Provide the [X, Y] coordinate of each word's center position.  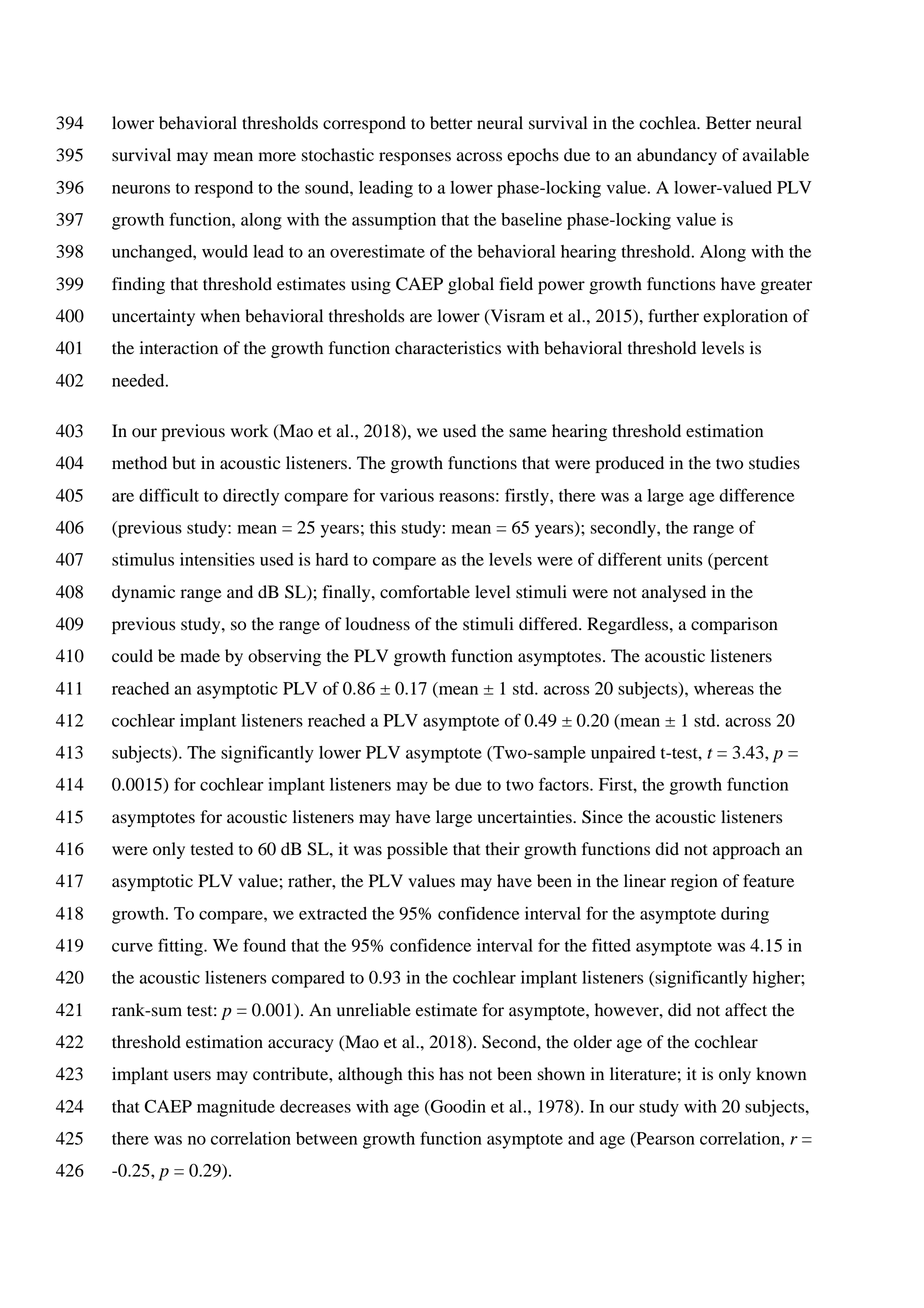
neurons [141, 189]
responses [415, 158]
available [776, 155]
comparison [734, 625]
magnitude [236, 1108]
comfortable [425, 592]
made [200, 656]
